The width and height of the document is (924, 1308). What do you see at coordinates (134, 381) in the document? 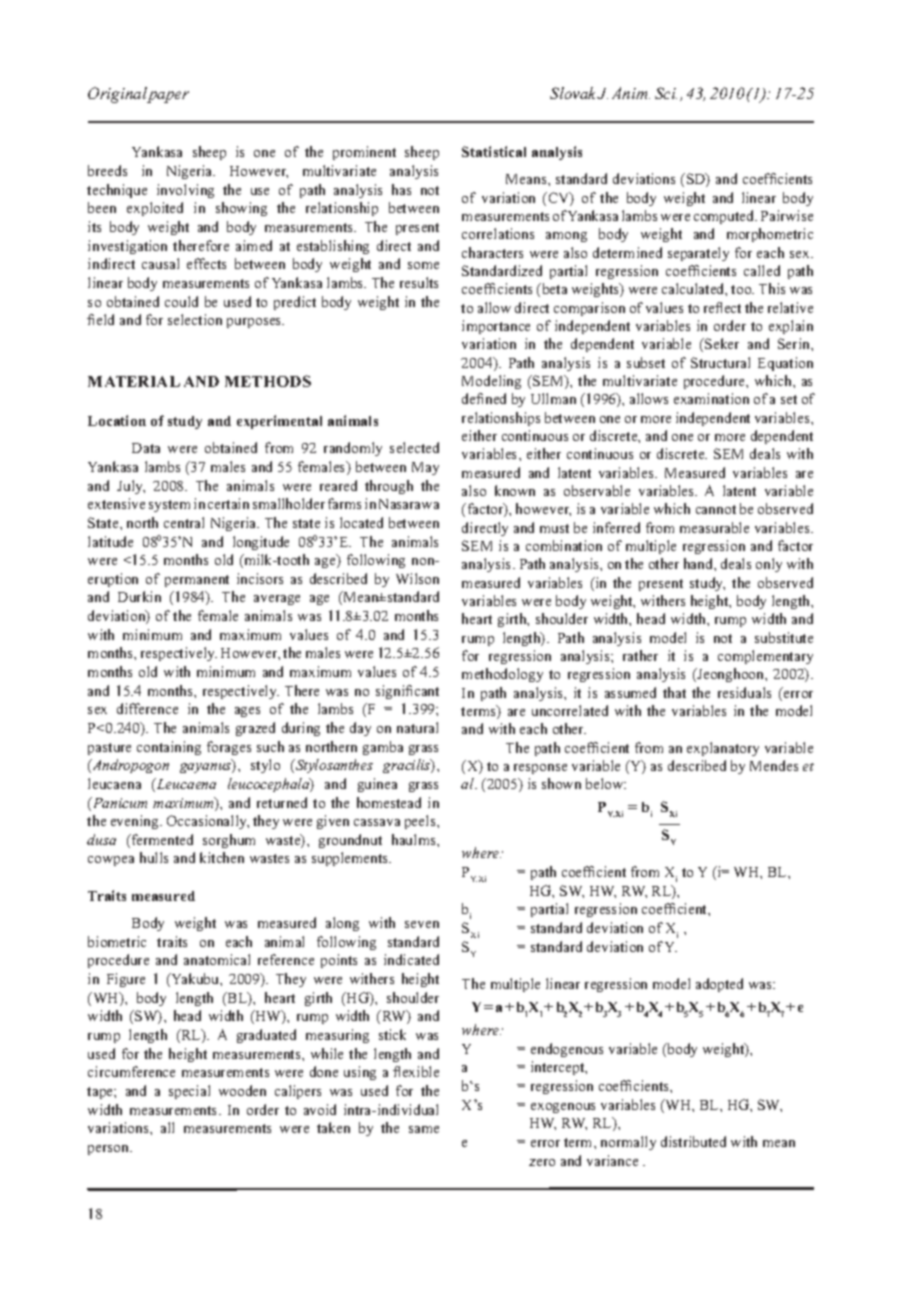
I see `MATERIAL` at bounding box center [134, 381].
